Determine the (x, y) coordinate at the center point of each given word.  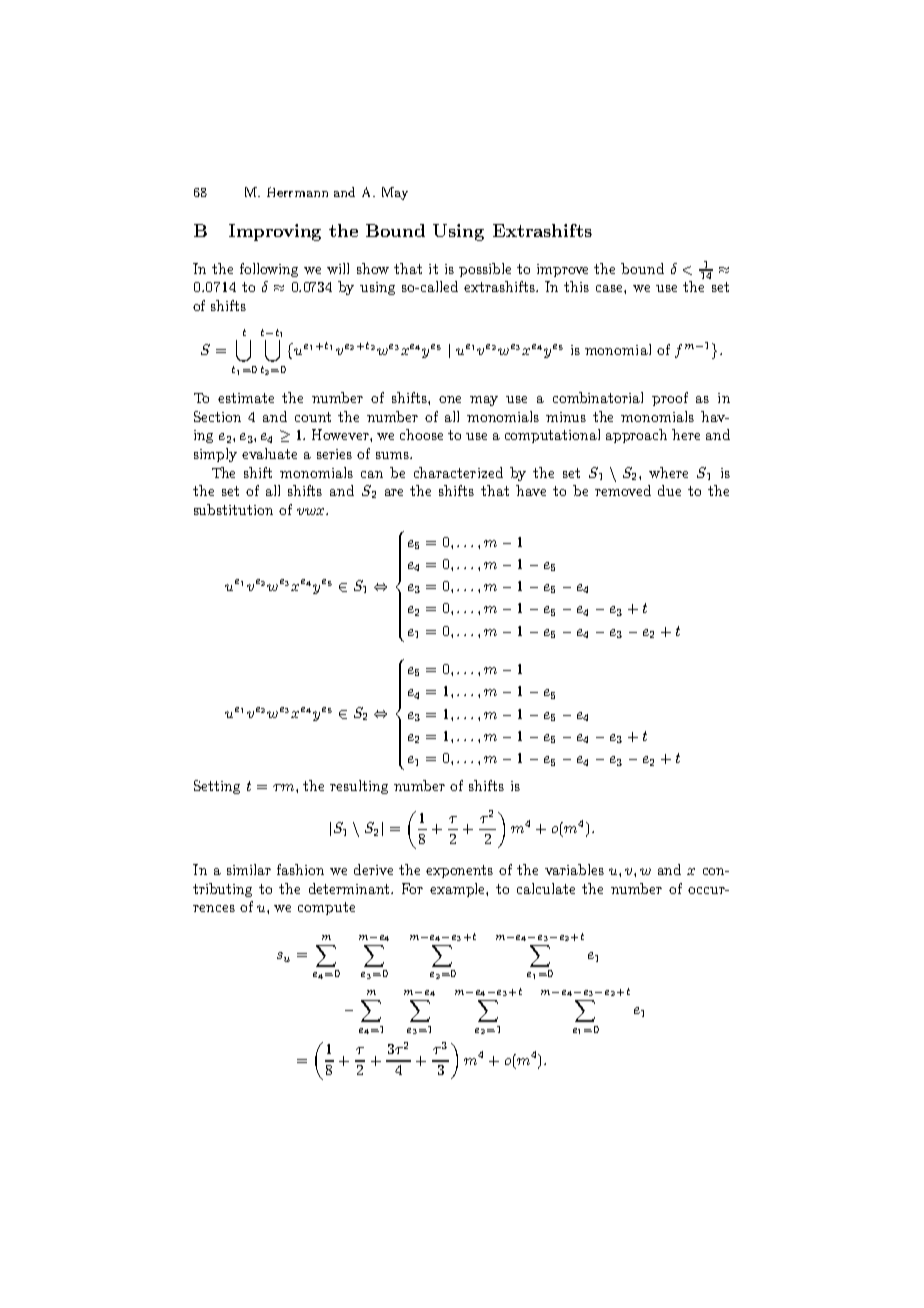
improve (562, 270)
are (394, 492)
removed (623, 490)
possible (485, 270)
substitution (233, 509)
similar (249, 869)
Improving (275, 232)
